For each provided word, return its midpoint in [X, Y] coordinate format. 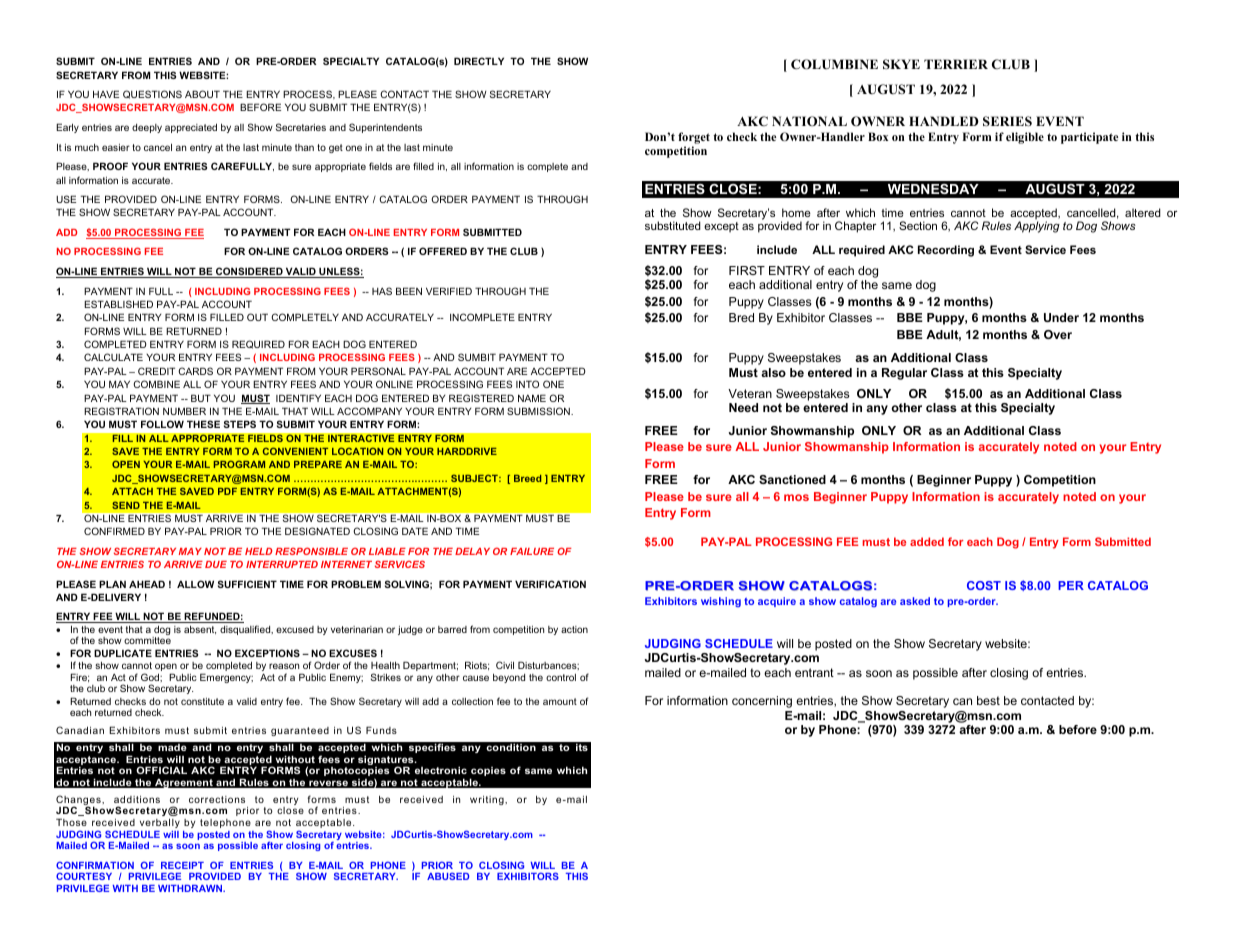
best [988, 700]
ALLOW [195, 584]
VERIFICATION [550, 584]
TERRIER [956, 64]
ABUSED [448, 876]
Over [1058, 334]
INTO [527, 384]
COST [984, 585]
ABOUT [202, 94]
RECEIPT [182, 865]
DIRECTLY [479, 61]
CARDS [195, 371]
